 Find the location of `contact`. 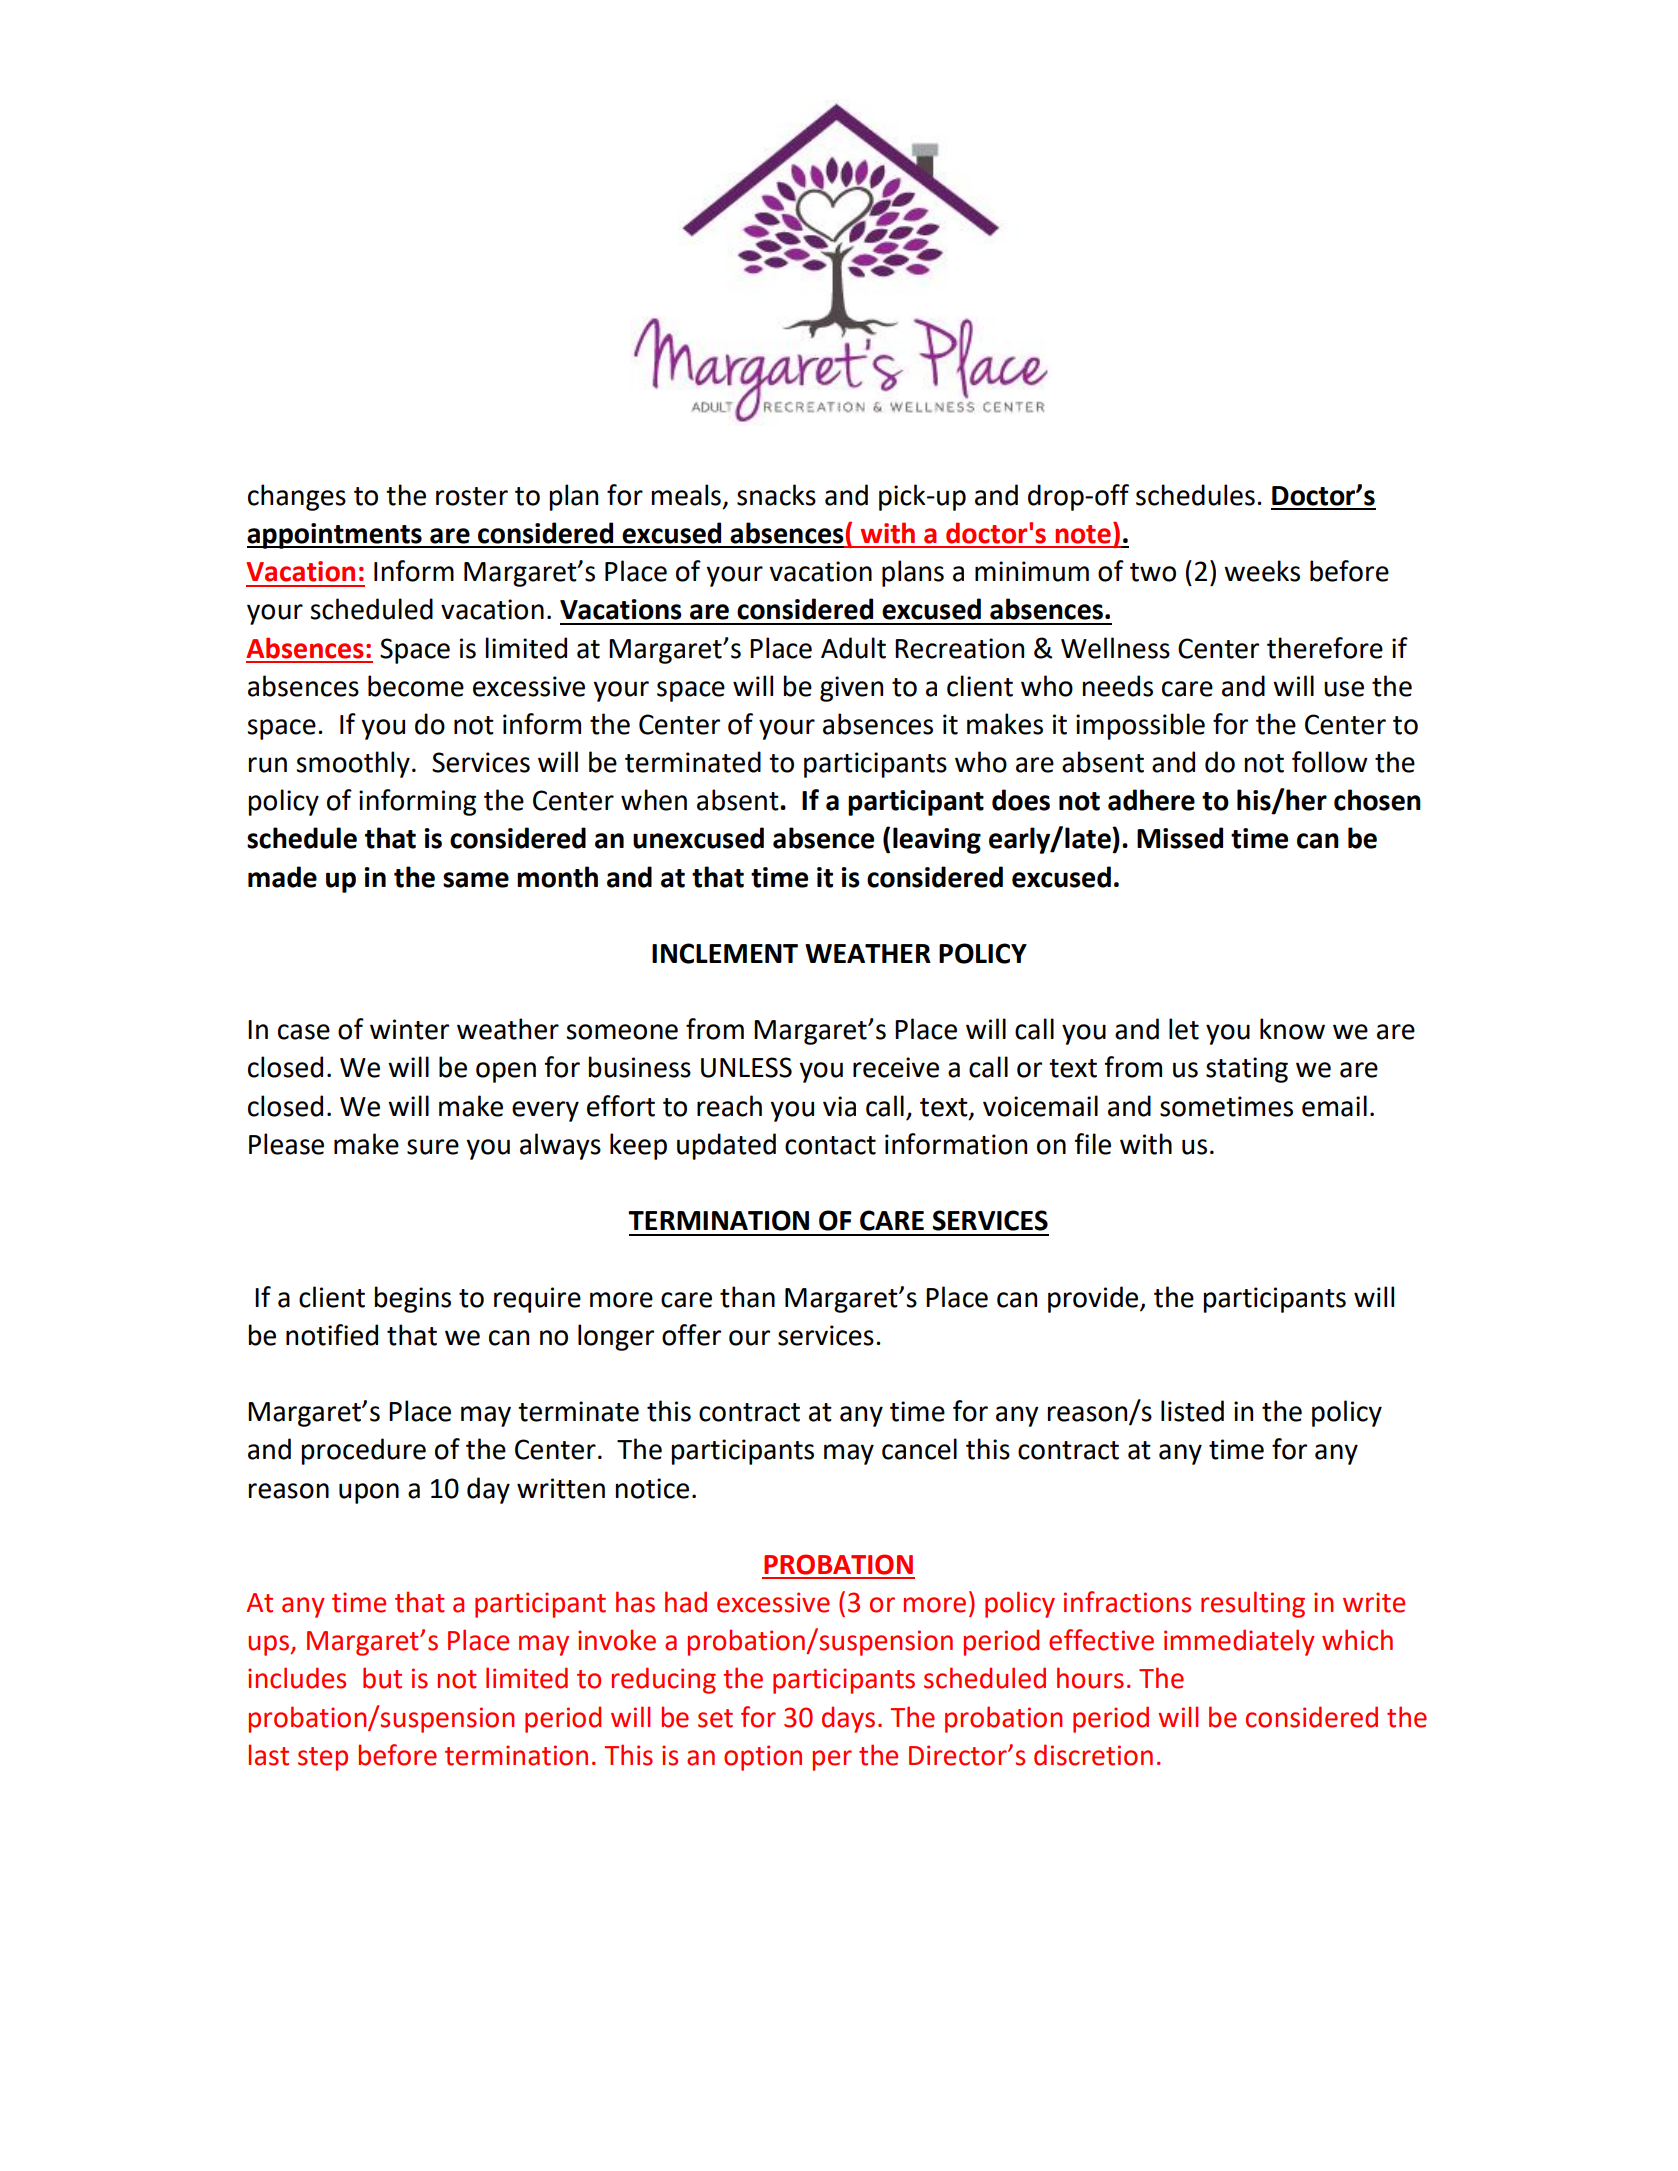

contact is located at coordinates (830, 1145).
